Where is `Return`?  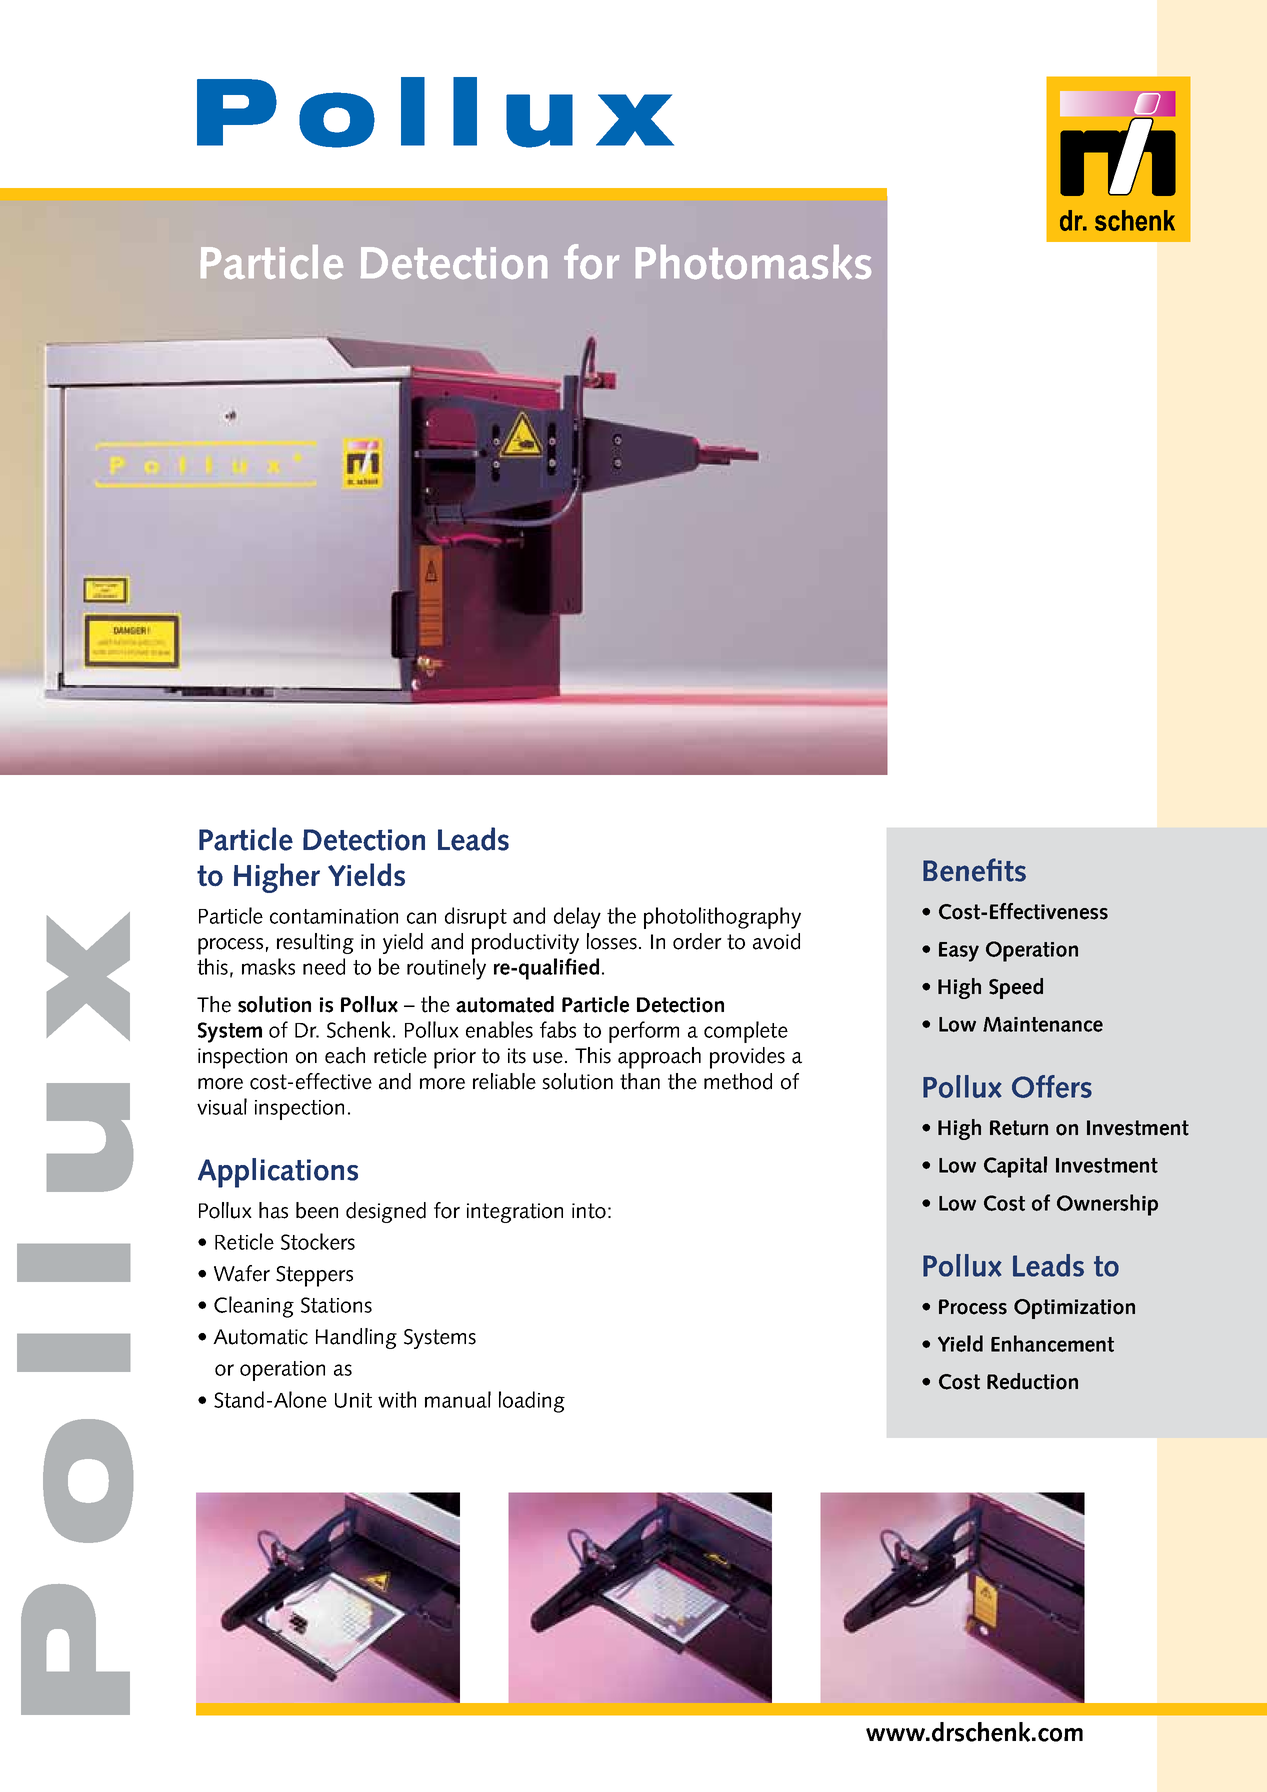
Return is located at coordinates (1019, 1128).
